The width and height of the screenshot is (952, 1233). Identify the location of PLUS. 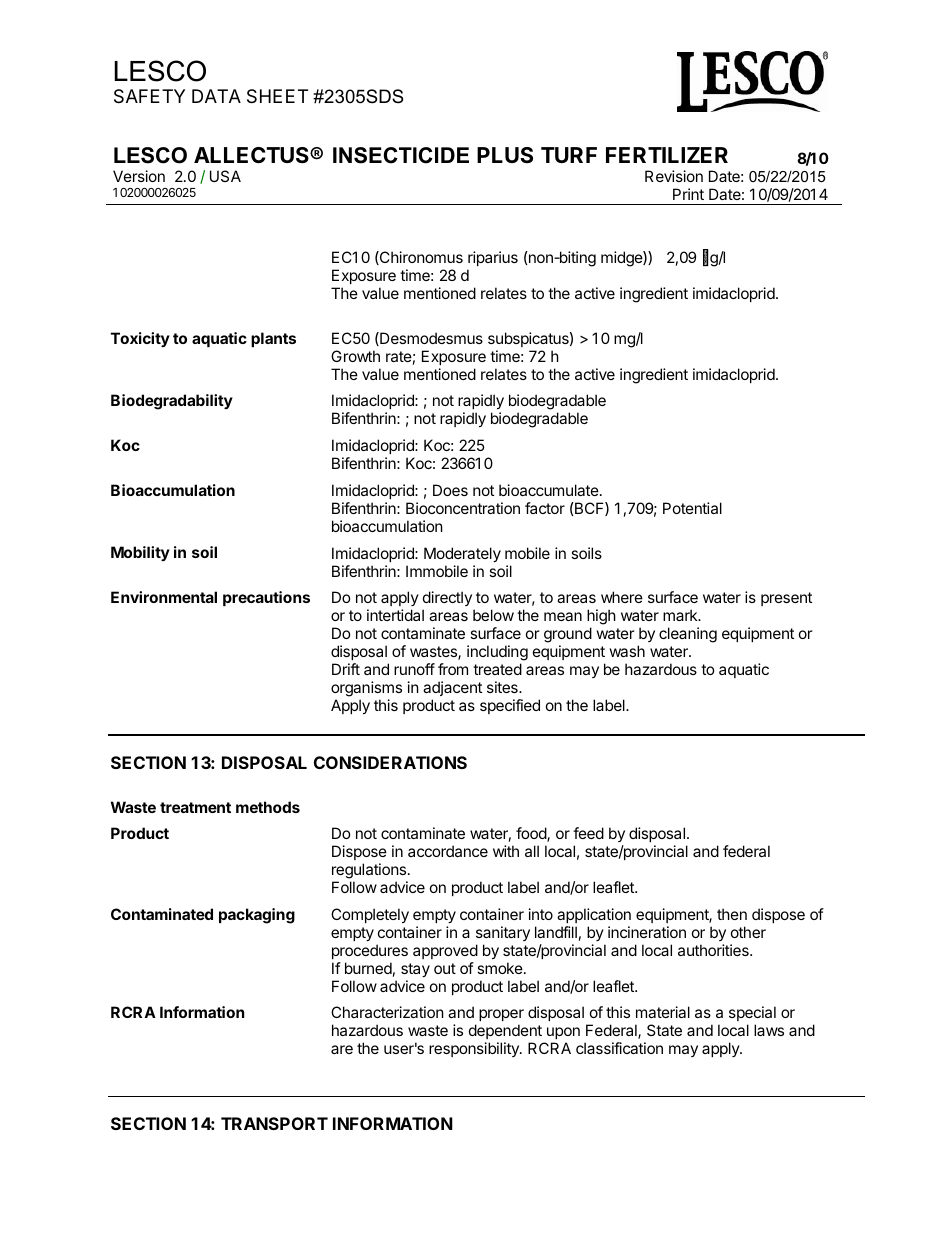
(505, 155).
